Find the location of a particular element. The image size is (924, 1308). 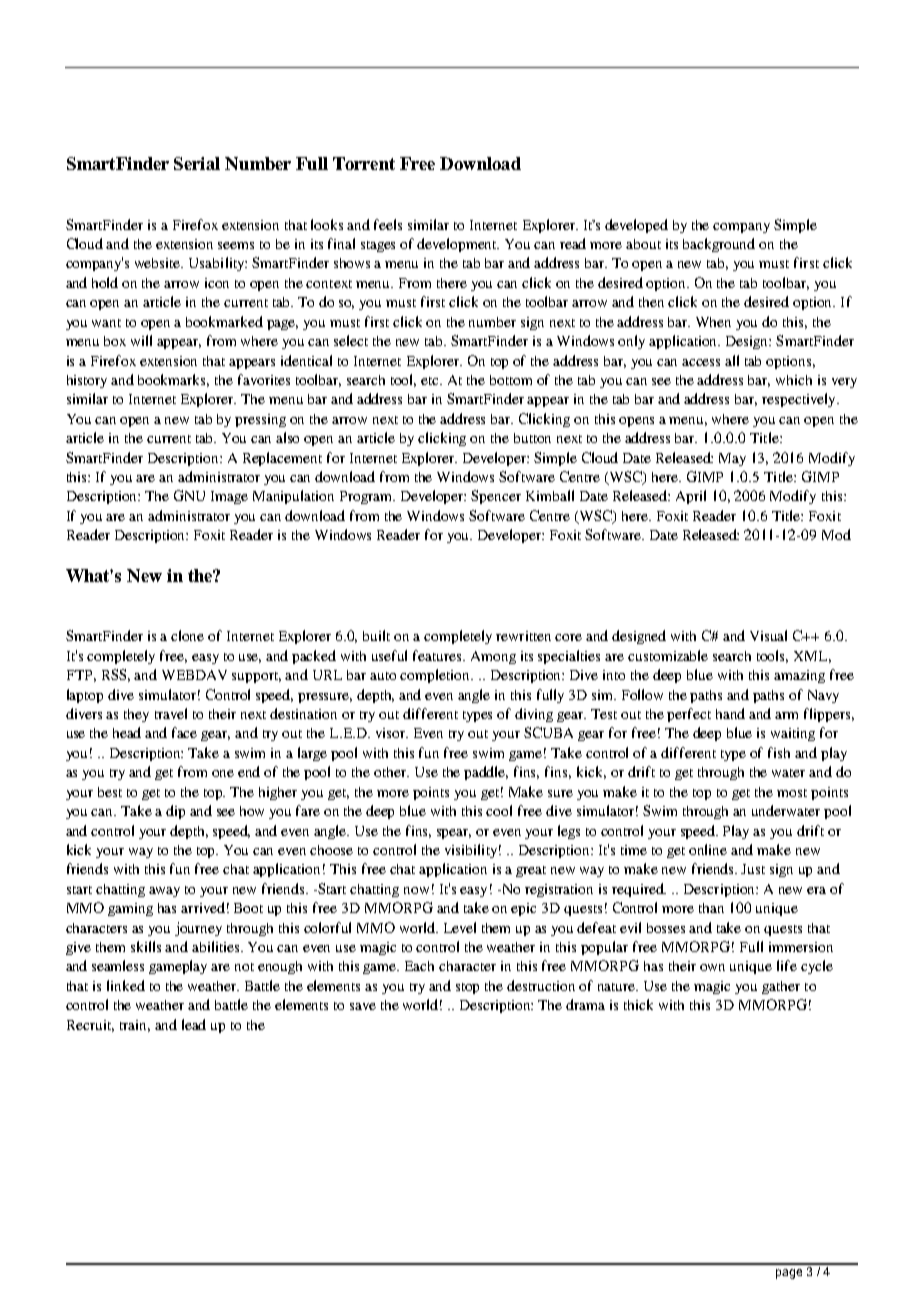

Spencer is located at coordinates (496, 497).
